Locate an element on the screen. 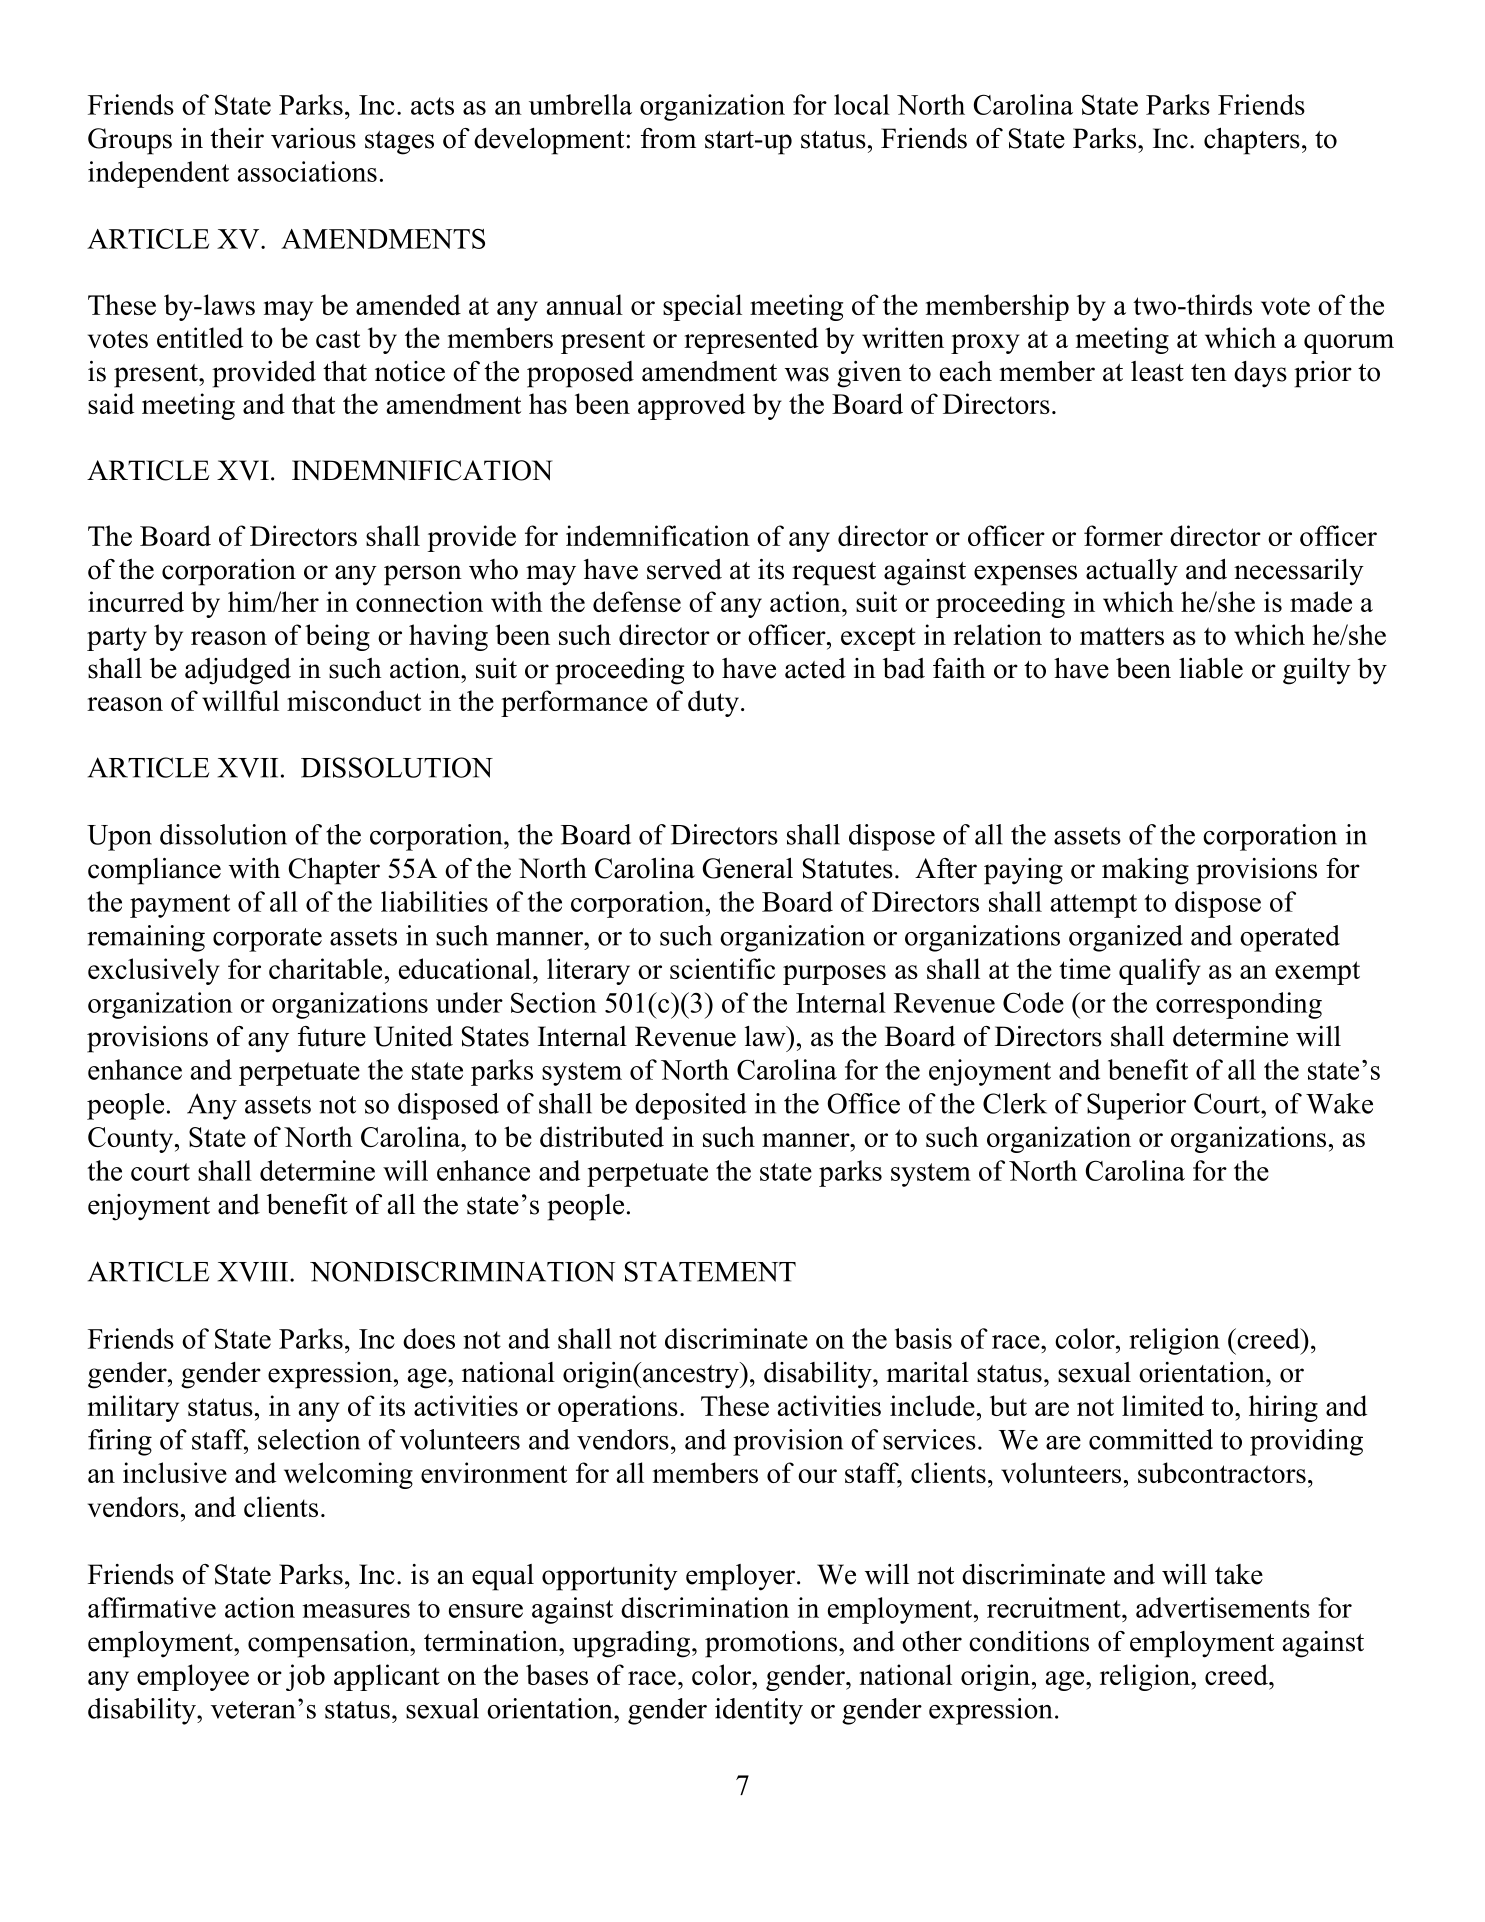 The height and width of the screenshot is (1922, 1485). General is located at coordinates (747, 868).
